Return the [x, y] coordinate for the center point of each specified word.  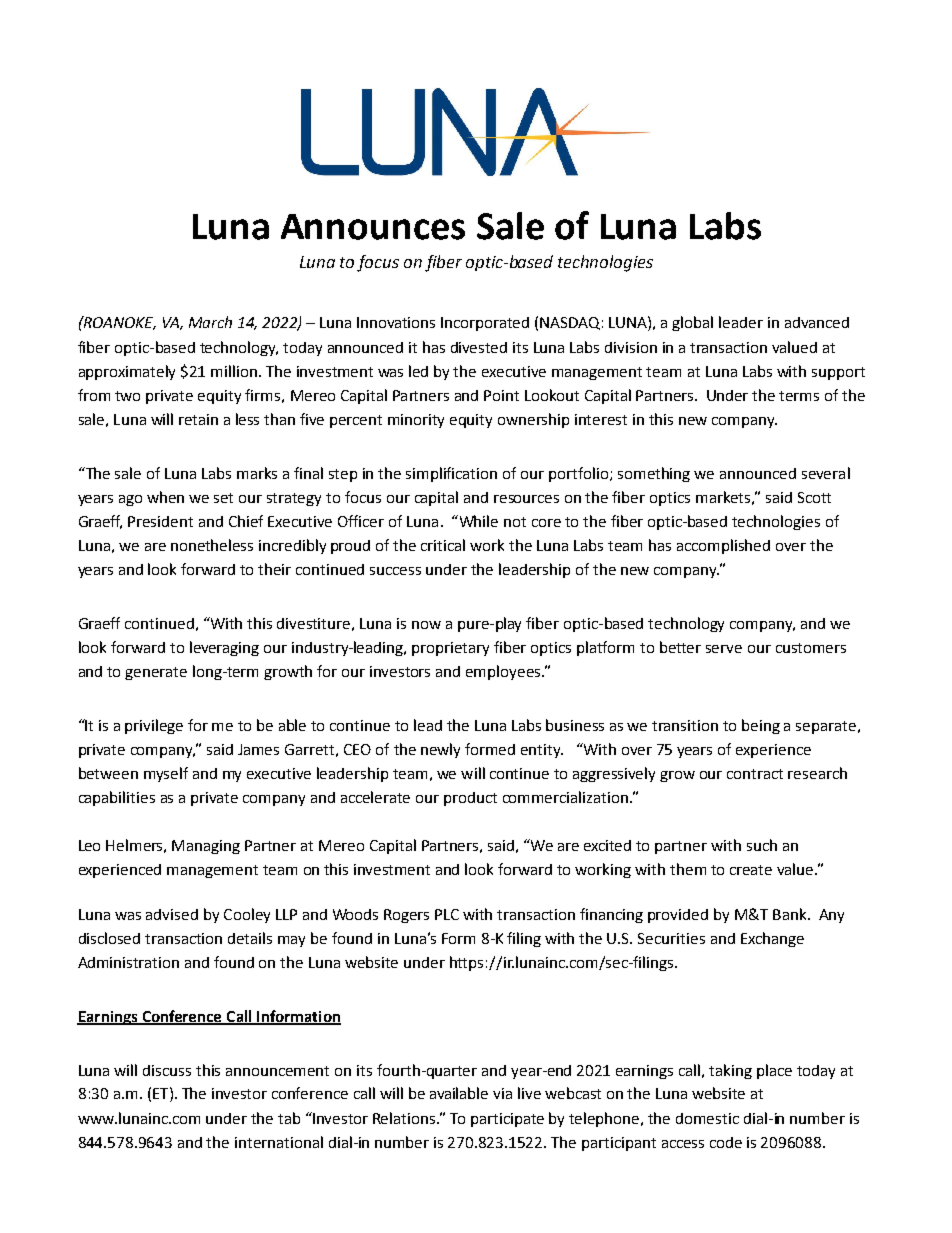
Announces [373, 227]
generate [156, 673]
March [210, 322]
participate [507, 1120]
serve [724, 649]
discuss [167, 1070]
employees [504, 672]
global [692, 323]
